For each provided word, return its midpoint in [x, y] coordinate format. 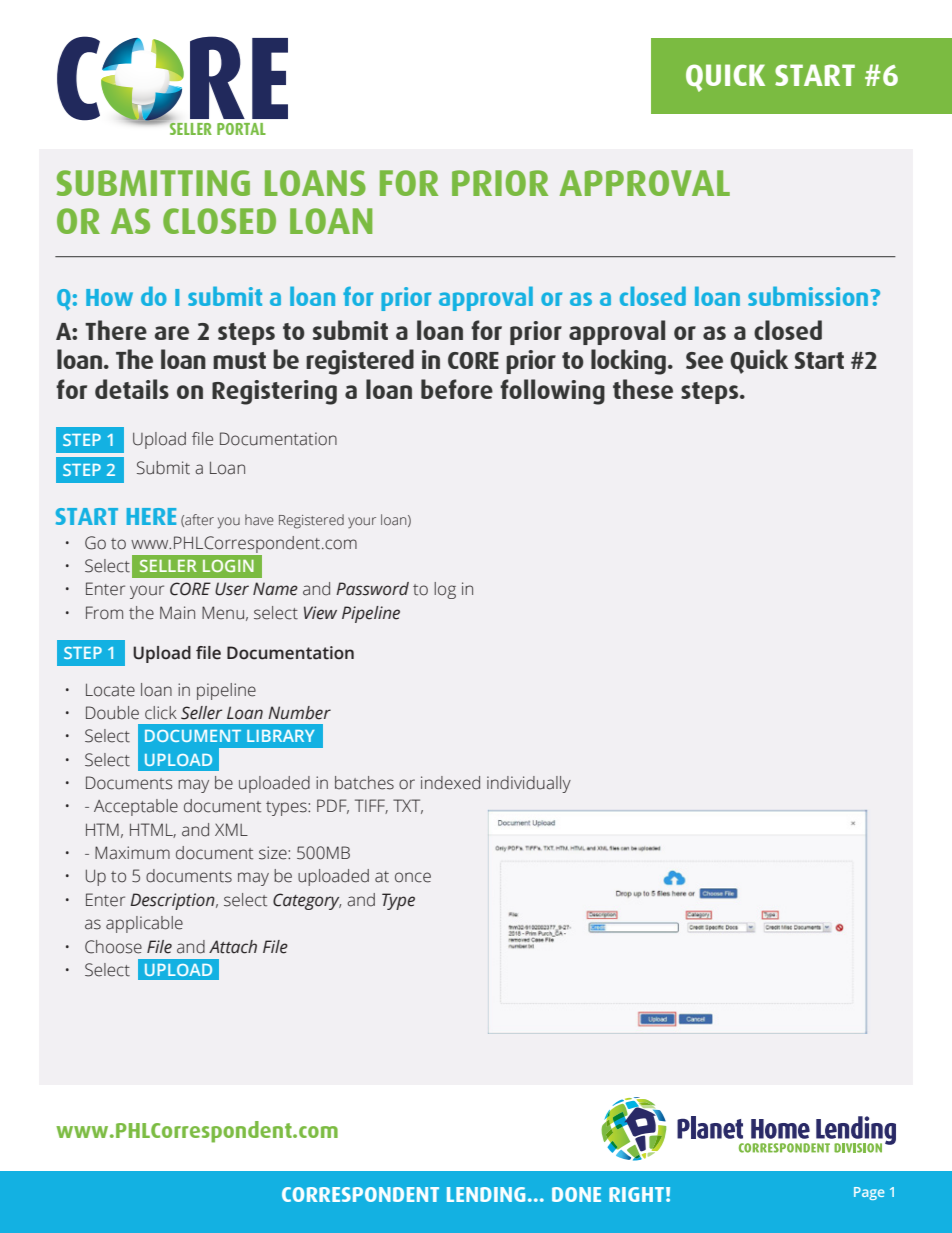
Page [869, 1193]
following [552, 392]
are [172, 333]
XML [231, 829]
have [259, 519]
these [643, 389]
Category [307, 901]
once [413, 877]
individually [529, 784]
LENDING [486, 1194]
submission [809, 296]
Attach [233, 947]
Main [177, 613]
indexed [450, 783]
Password [372, 589]
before [457, 389]
